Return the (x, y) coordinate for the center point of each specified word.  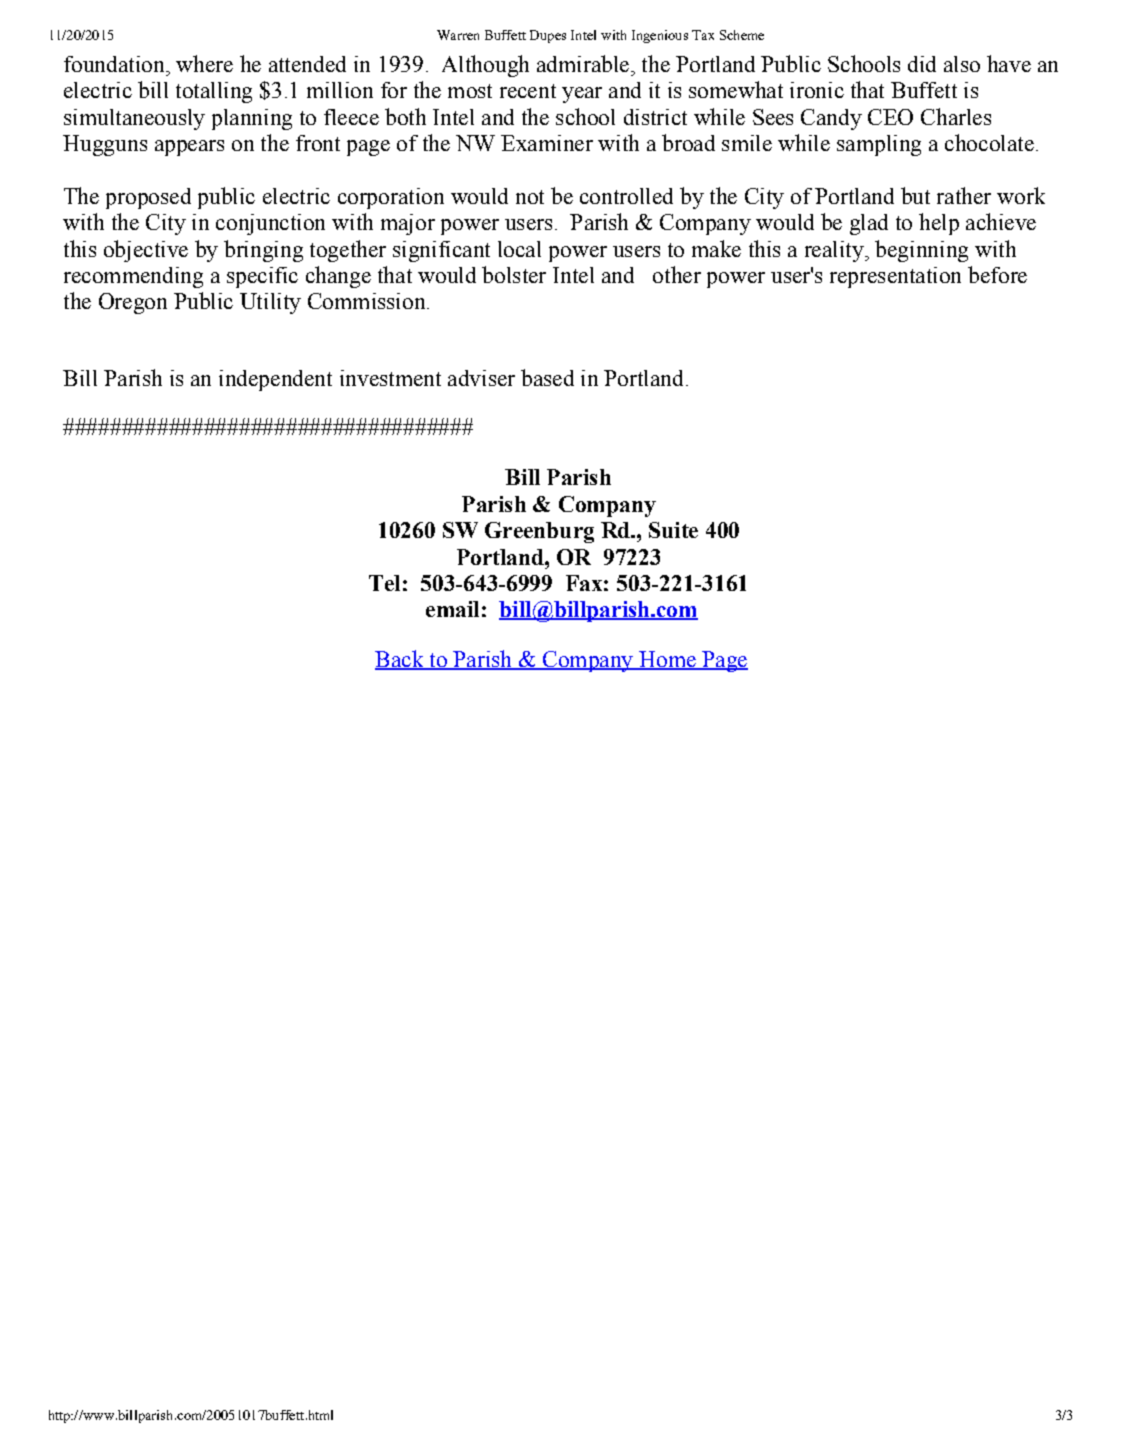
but (915, 195)
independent (275, 380)
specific (262, 277)
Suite (673, 530)
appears (189, 148)
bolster (514, 274)
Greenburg (539, 532)
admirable (583, 63)
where (204, 63)
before (997, 274)
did (922, 64)
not (530, 197)
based (547, 377)
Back (400, 660)
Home (667, 660)
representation (895, 277)
